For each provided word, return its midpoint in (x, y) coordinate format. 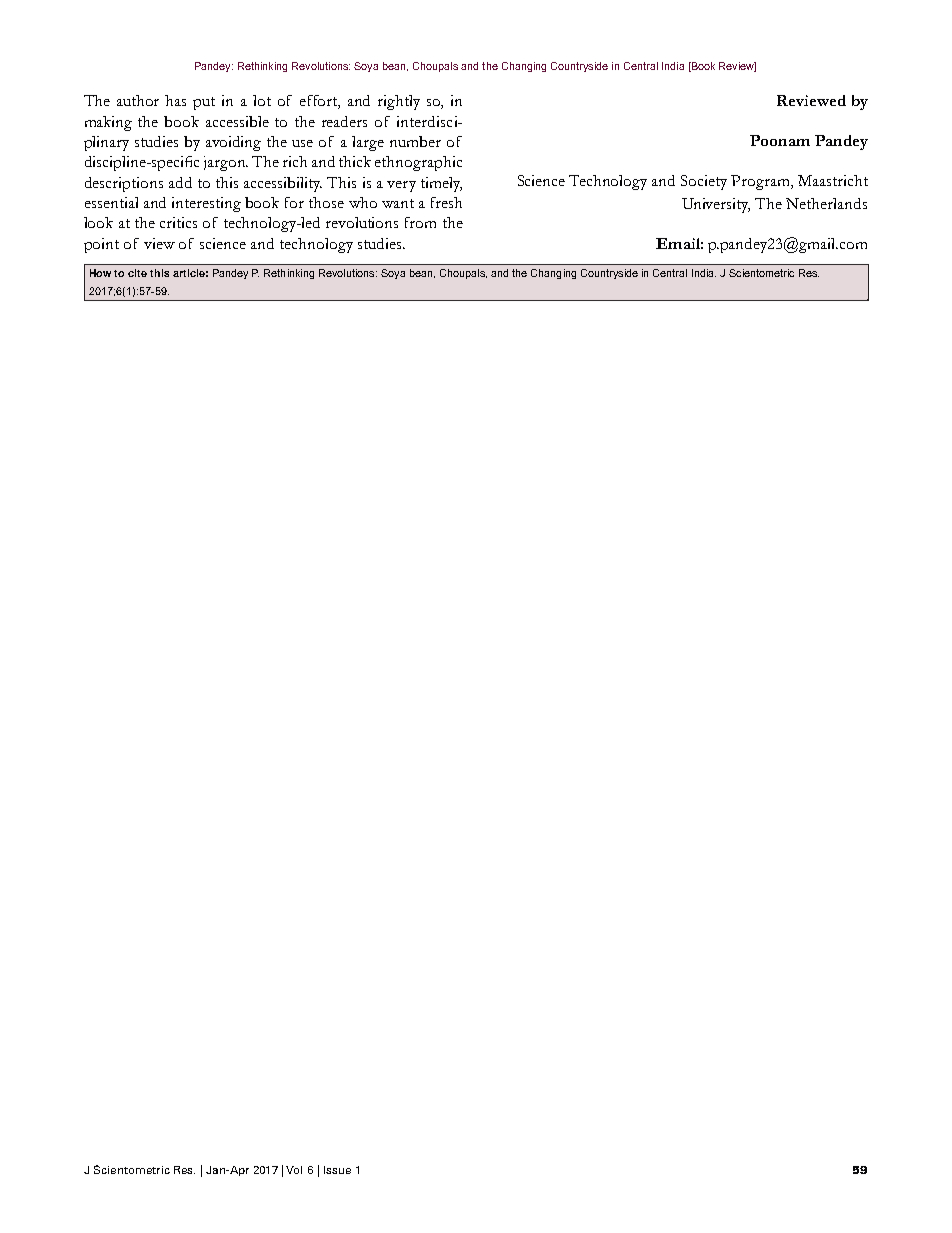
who (363, 202)
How (102, 273)
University (716, 205)
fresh (446, 202)
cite (137, 273)
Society (704, 182)
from (420, 222)
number (415, 141)
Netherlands (826, 203)
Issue (337, 1170)
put (204, 103)
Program (762, 182)
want (398, 203)
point (101, 245)
